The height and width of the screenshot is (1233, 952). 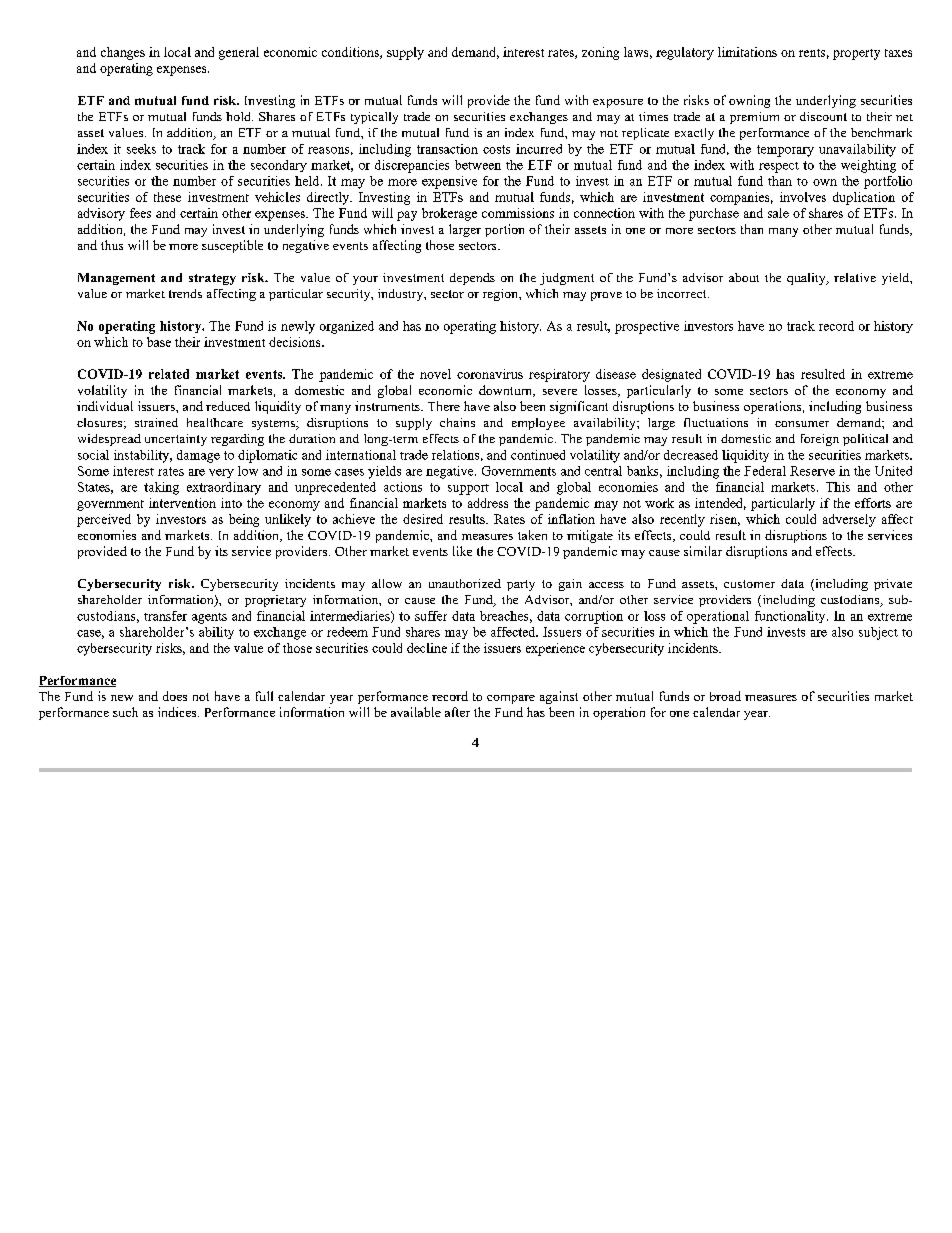 I want to click on coronavirus, so click(x=490, y=374).
